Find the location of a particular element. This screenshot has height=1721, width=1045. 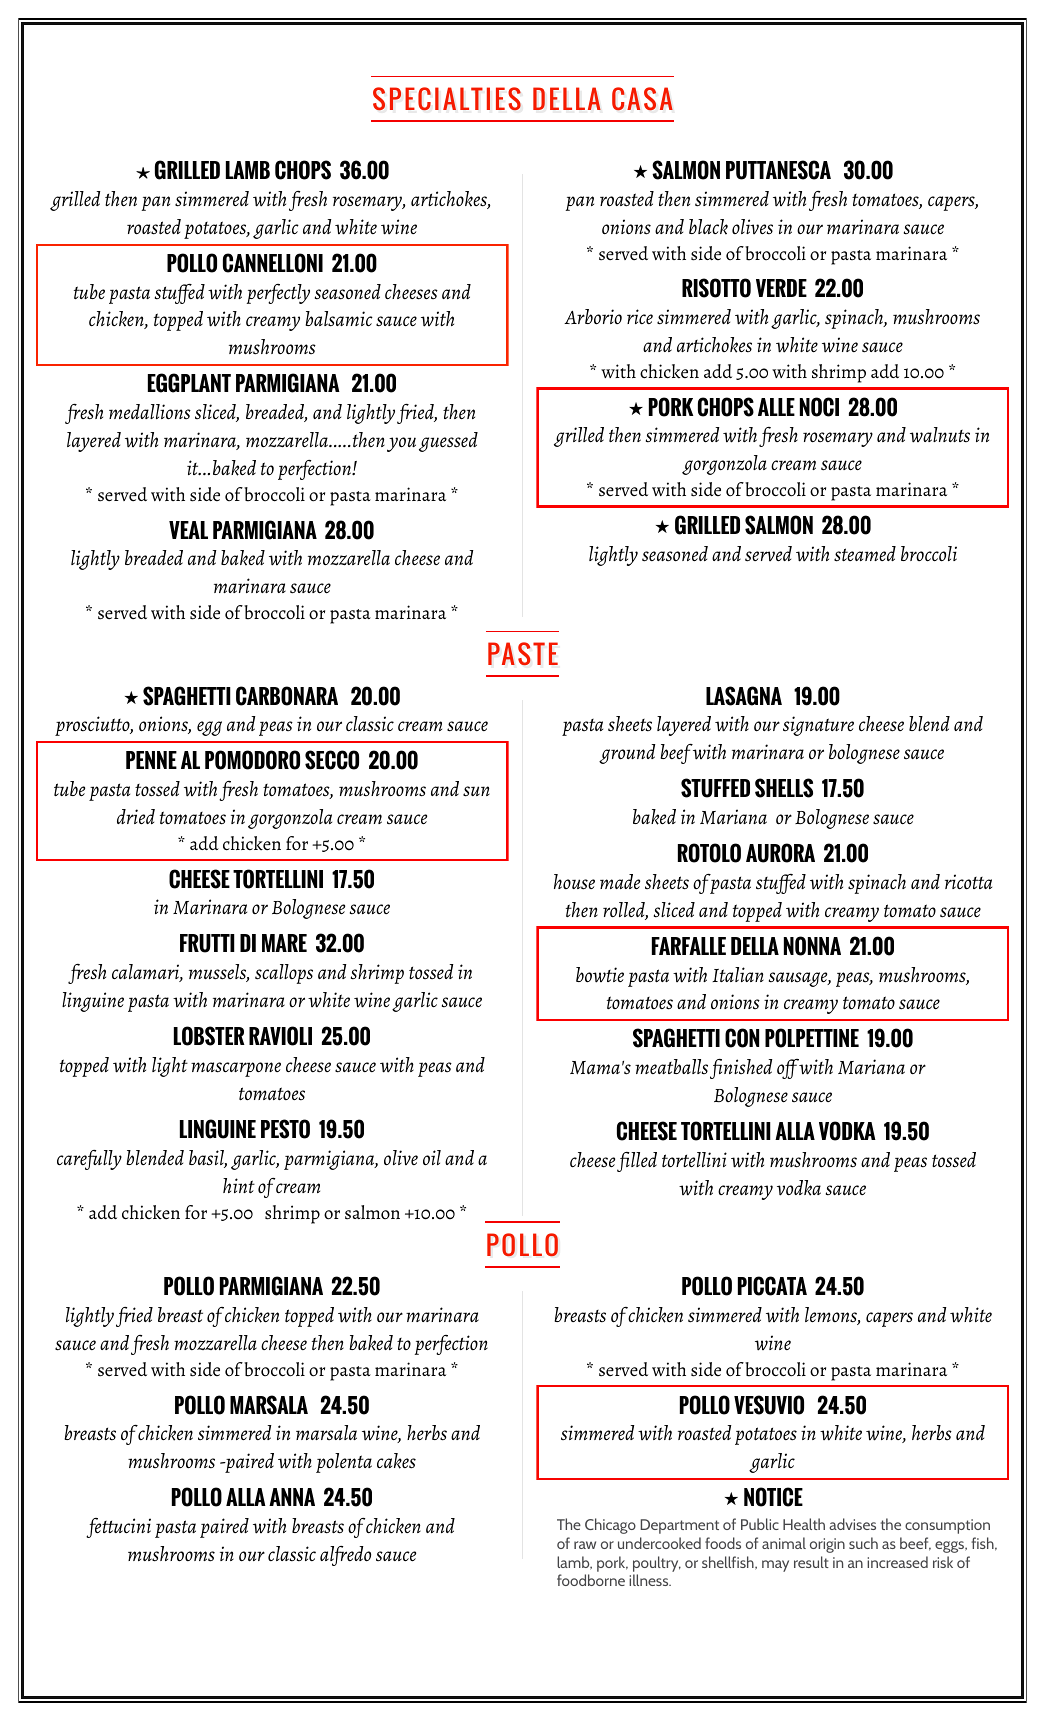

Arborio is located at coordinates (593, 316).
